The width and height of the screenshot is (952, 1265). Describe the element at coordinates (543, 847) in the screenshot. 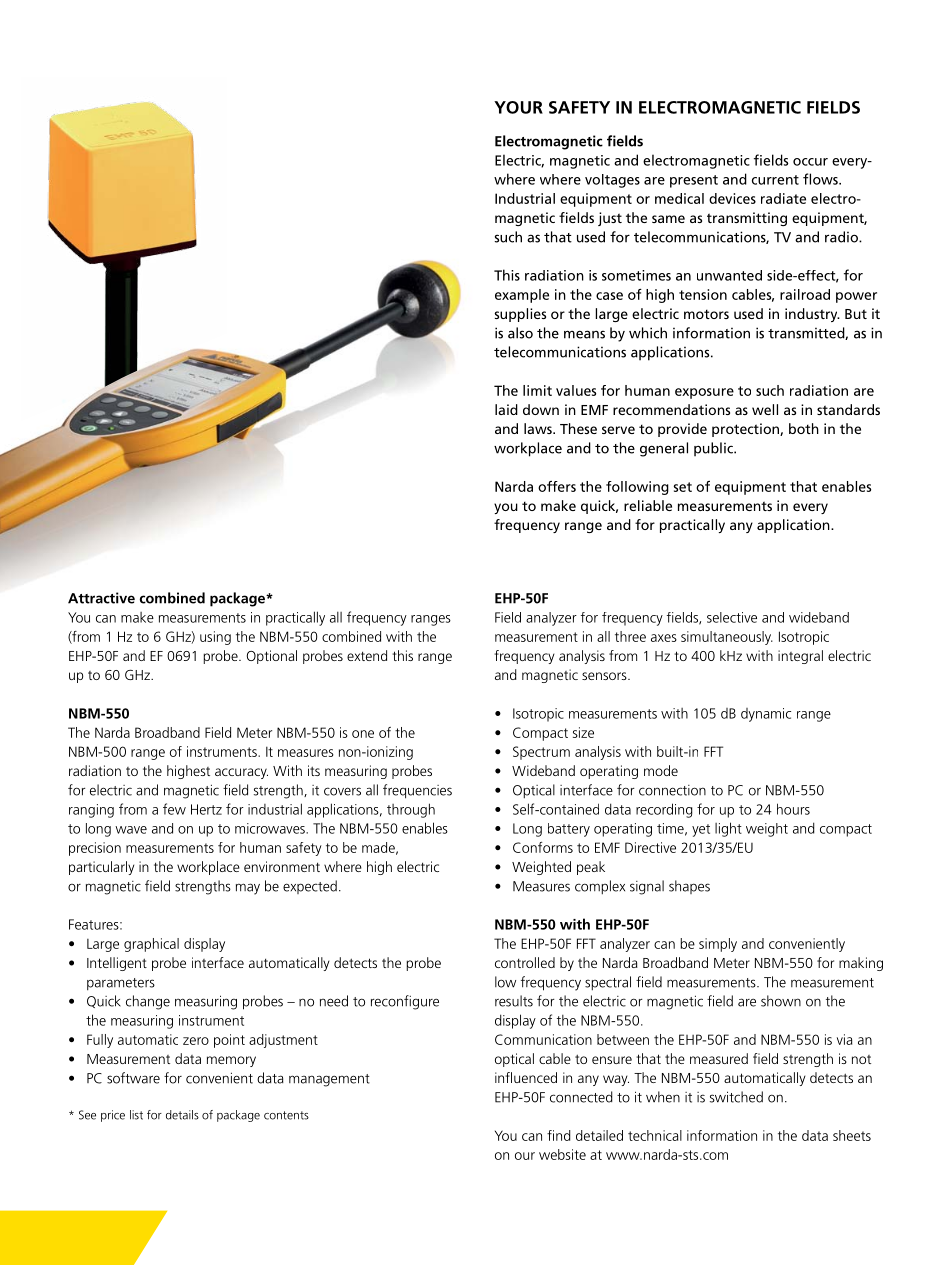

I see `Conforms` at that location.
